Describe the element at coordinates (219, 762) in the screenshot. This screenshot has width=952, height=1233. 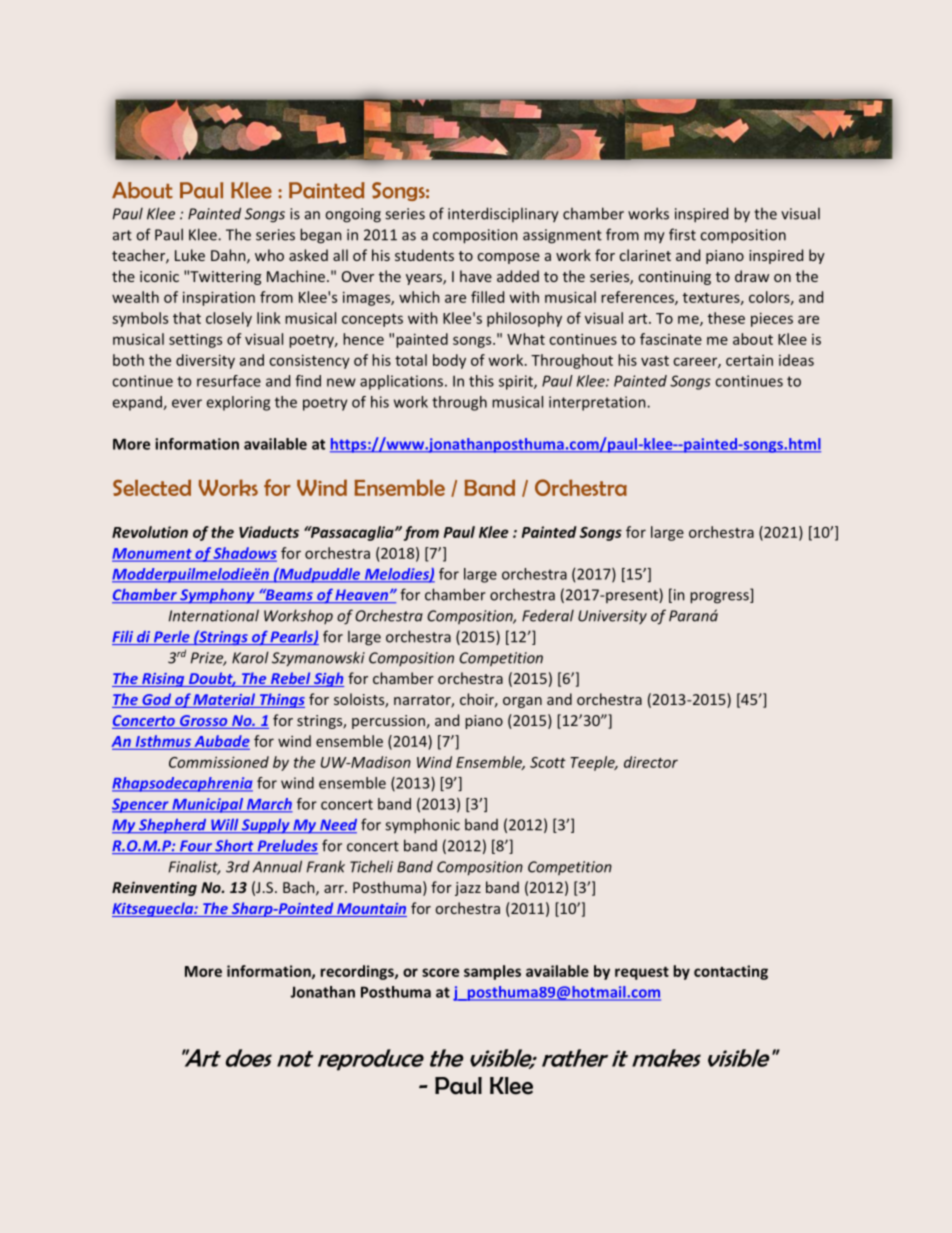
I see `Commissioned` at that location.
